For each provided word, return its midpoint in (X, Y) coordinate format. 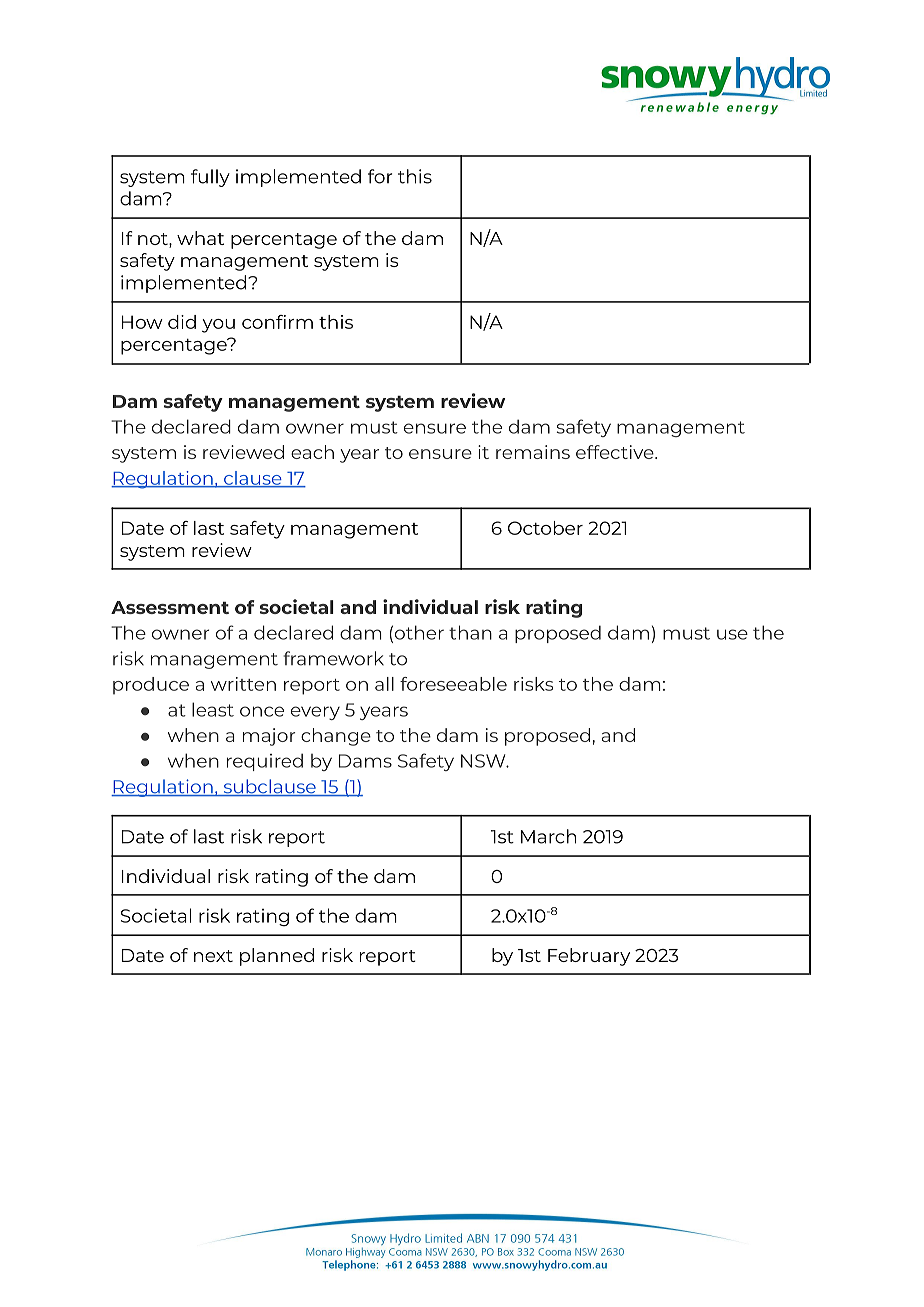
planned (277, 957)
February (589, 957)
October (545, 528)
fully (210, 178)
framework (333, 658)
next (213, 956)
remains (533, 452)
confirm (277, 322)
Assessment (170, 607)
